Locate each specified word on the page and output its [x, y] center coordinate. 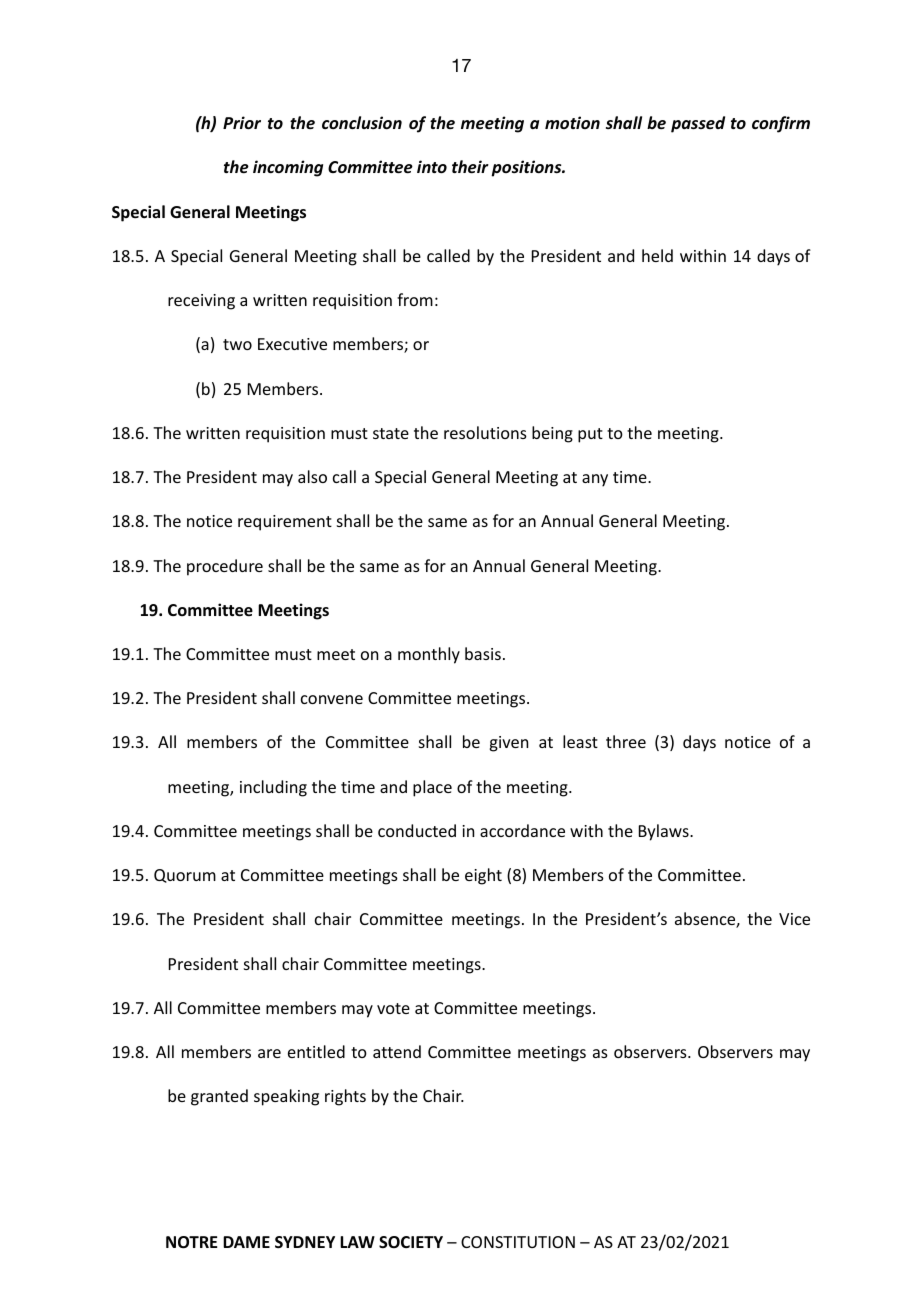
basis [483, 653]
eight [483, 876]
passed [698, 124]
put [590, 435]
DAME [246, 1242]
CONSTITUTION [518, 1242]
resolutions [485, 432]
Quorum [185, 876]
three [626, 741]
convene [332, 699]
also [312, 476]
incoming [288, 168]
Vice [794, 919]
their [470, 167]
